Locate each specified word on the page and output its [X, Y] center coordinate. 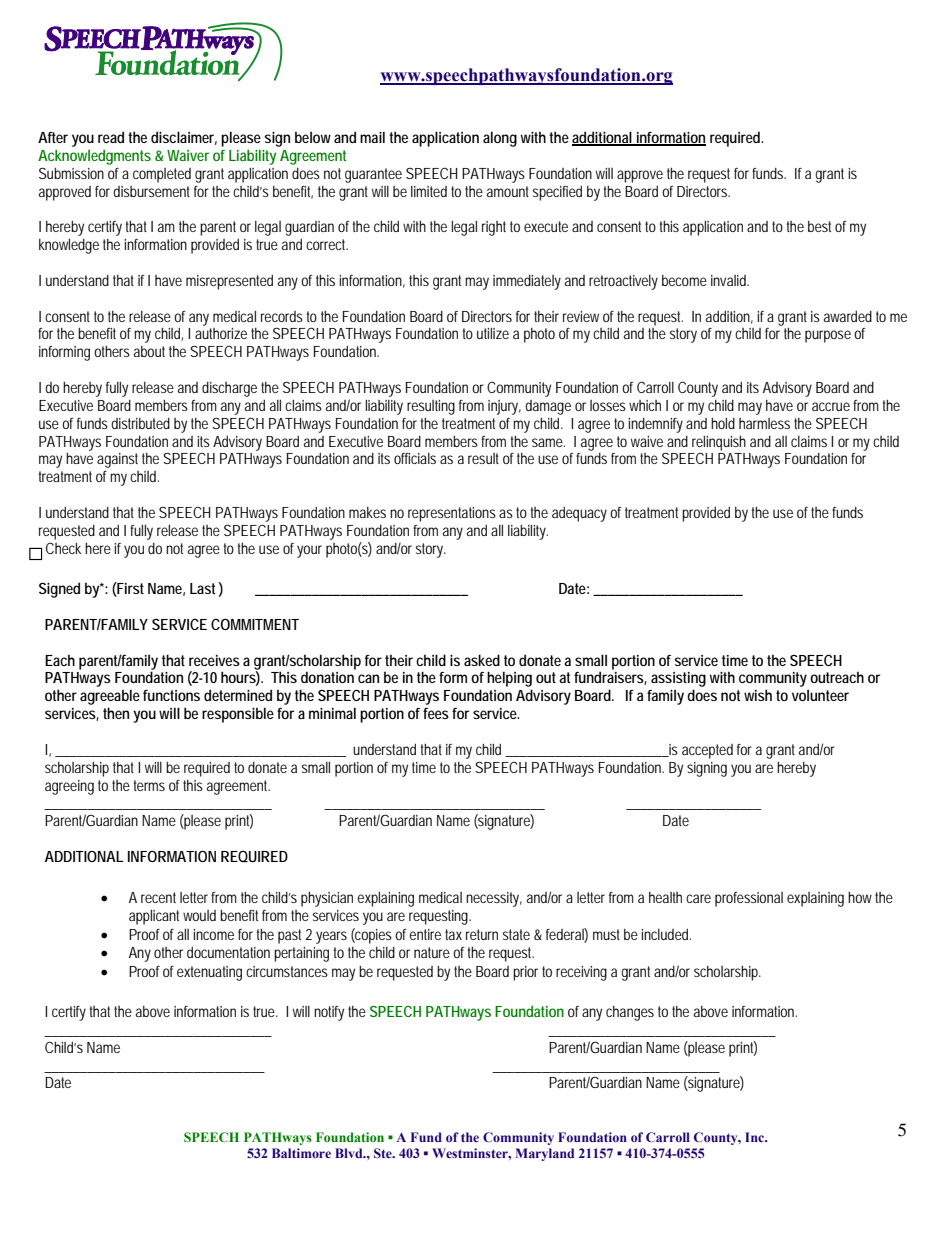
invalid [730, 280]
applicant [156, 917]
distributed [140, 423]
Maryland [545, 1154]
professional [749, 899]
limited [429, 191]
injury [504, 407]
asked [482, 660]
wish [758, 695]
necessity [494, 899]
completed [162, 175]
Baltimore [301, 1153]
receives [214, 660]
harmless [764, 423]
